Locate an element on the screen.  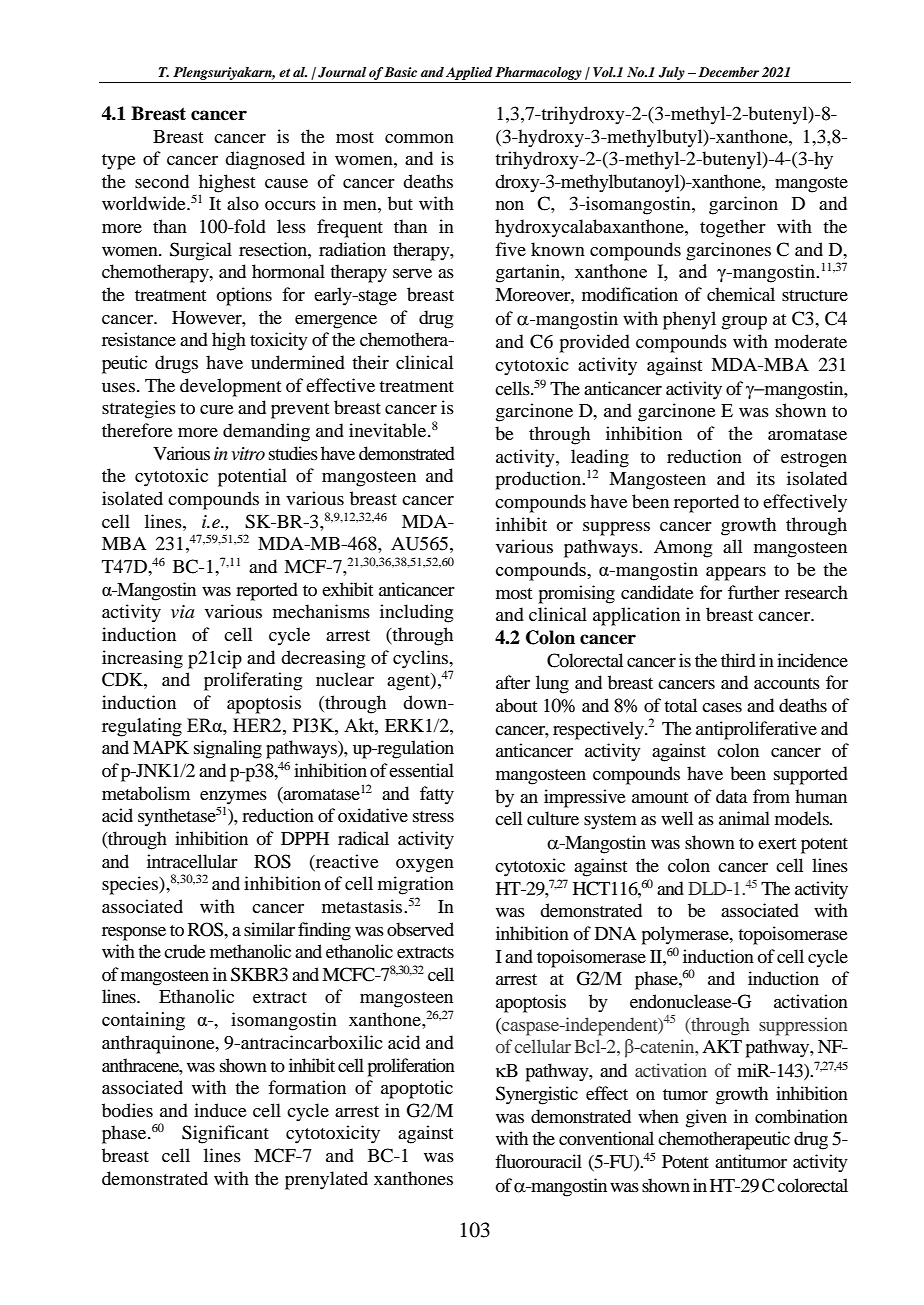
including is located at coordinates (416, 613).
